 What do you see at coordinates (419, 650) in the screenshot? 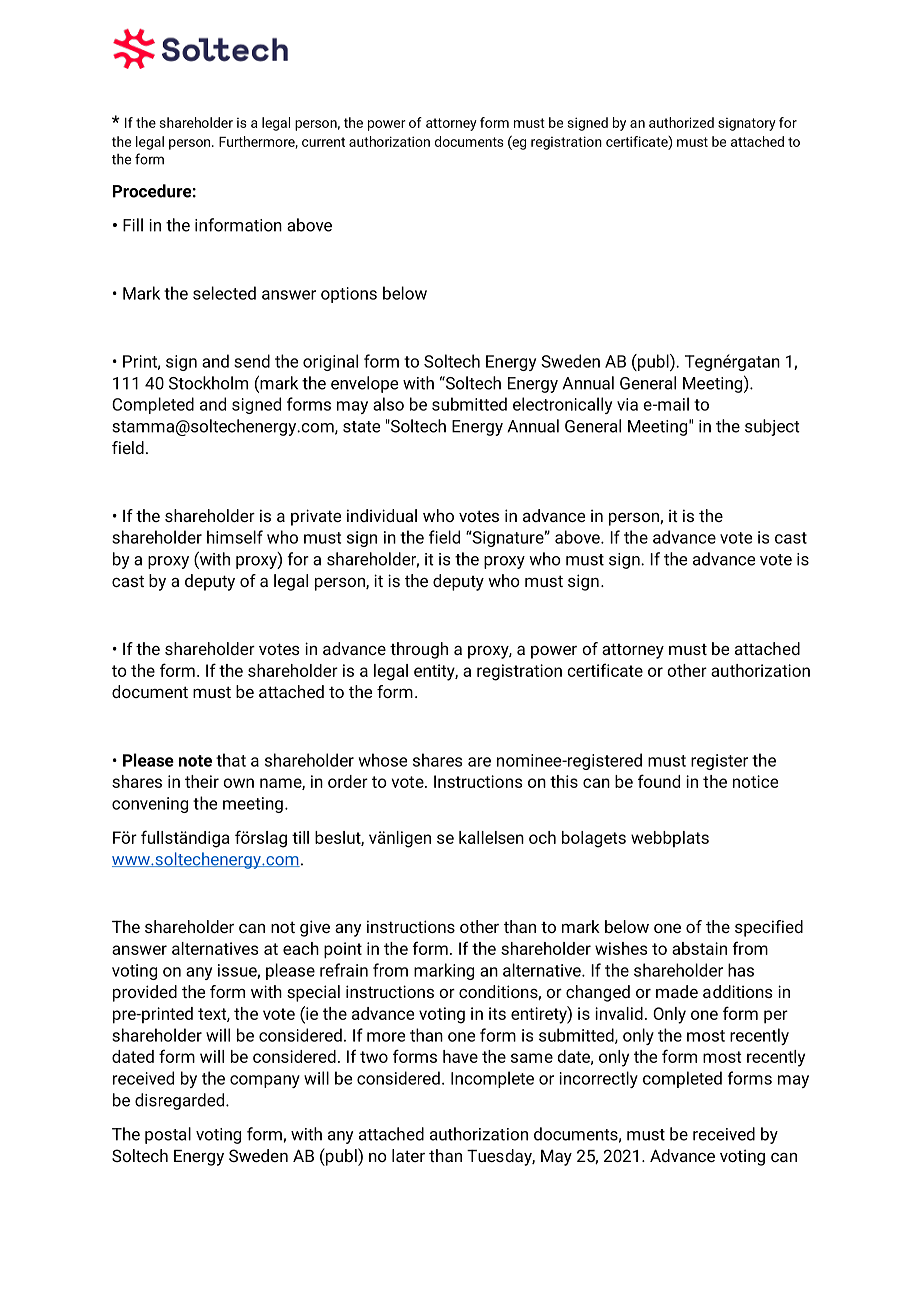
I see `through` at bounding box center [419, 650].
